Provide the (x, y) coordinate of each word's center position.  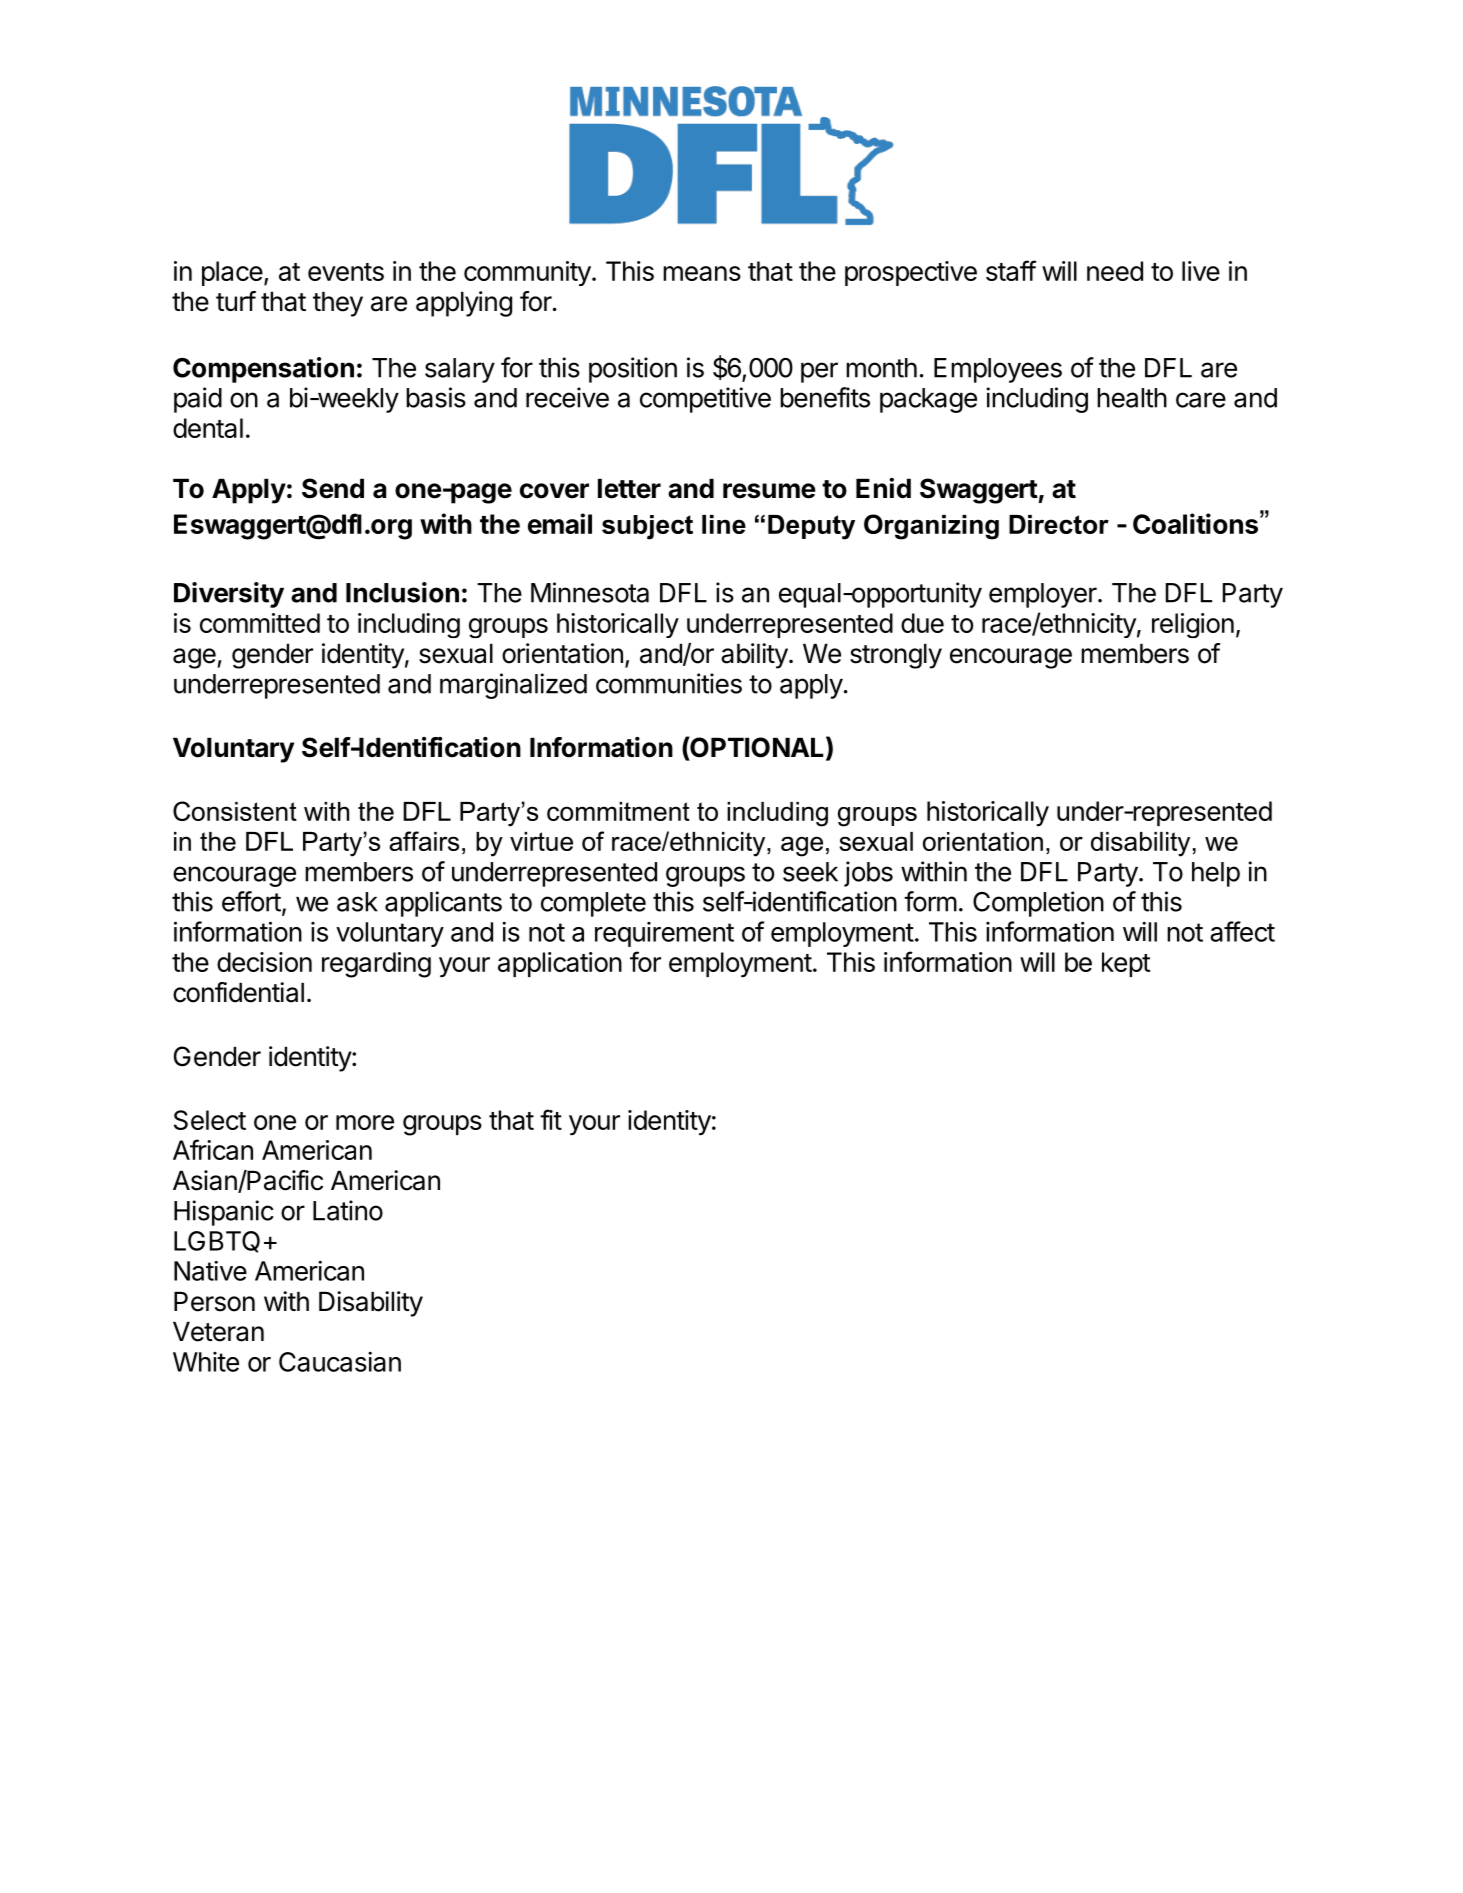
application (560, 964)
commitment (618, 811)
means (702, 273)
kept (1126, 964)
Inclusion (402, 592)
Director (1059, 524)
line (724, 524)
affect (1242, 931)
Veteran (218, 1331)
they (338, 304)
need (1115, 271)
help (1216, 874)
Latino (348, 1210)
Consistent (235, 811)
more (365, 1122)
